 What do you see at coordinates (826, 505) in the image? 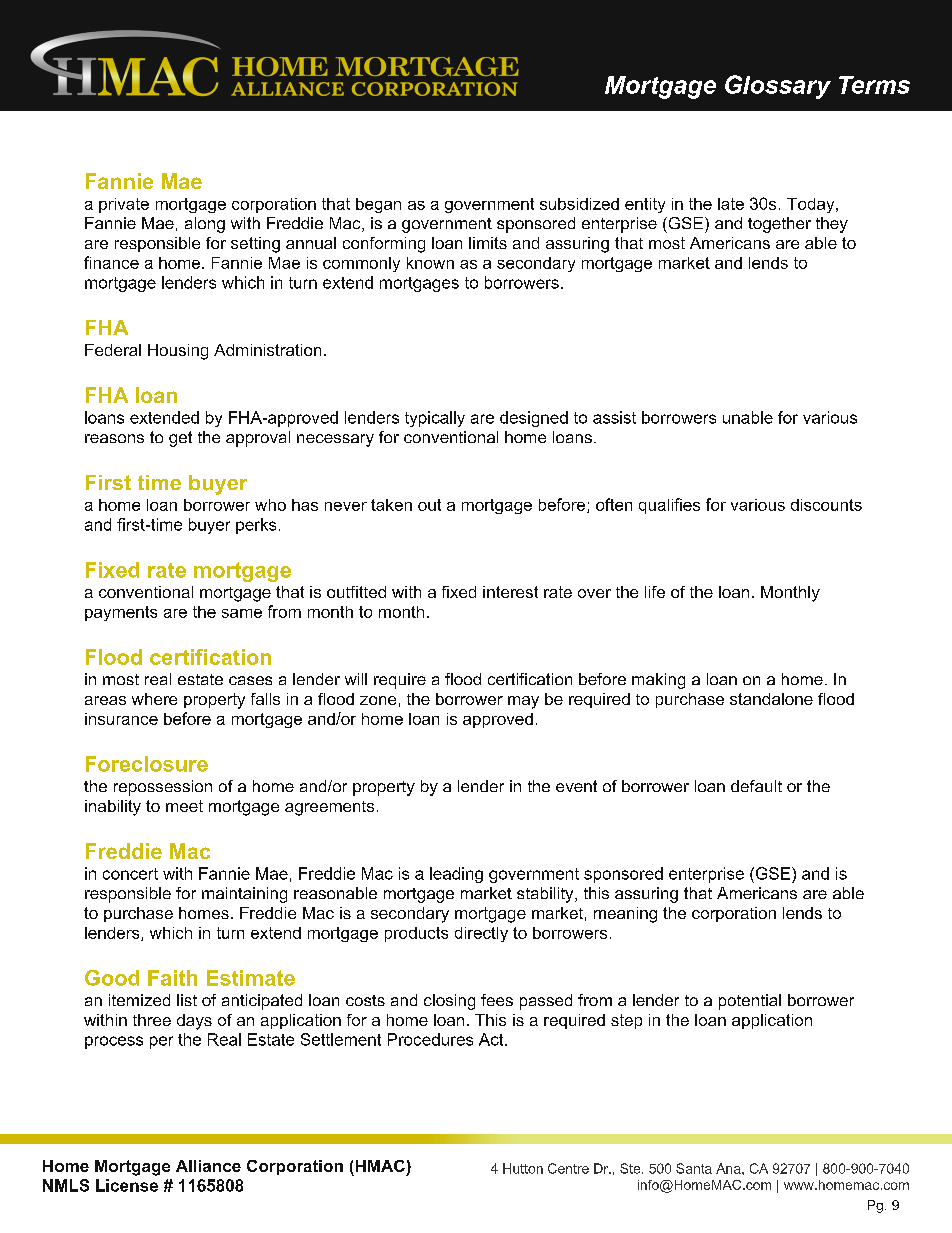
I see `discounts` at bounding box center [826, 505].
